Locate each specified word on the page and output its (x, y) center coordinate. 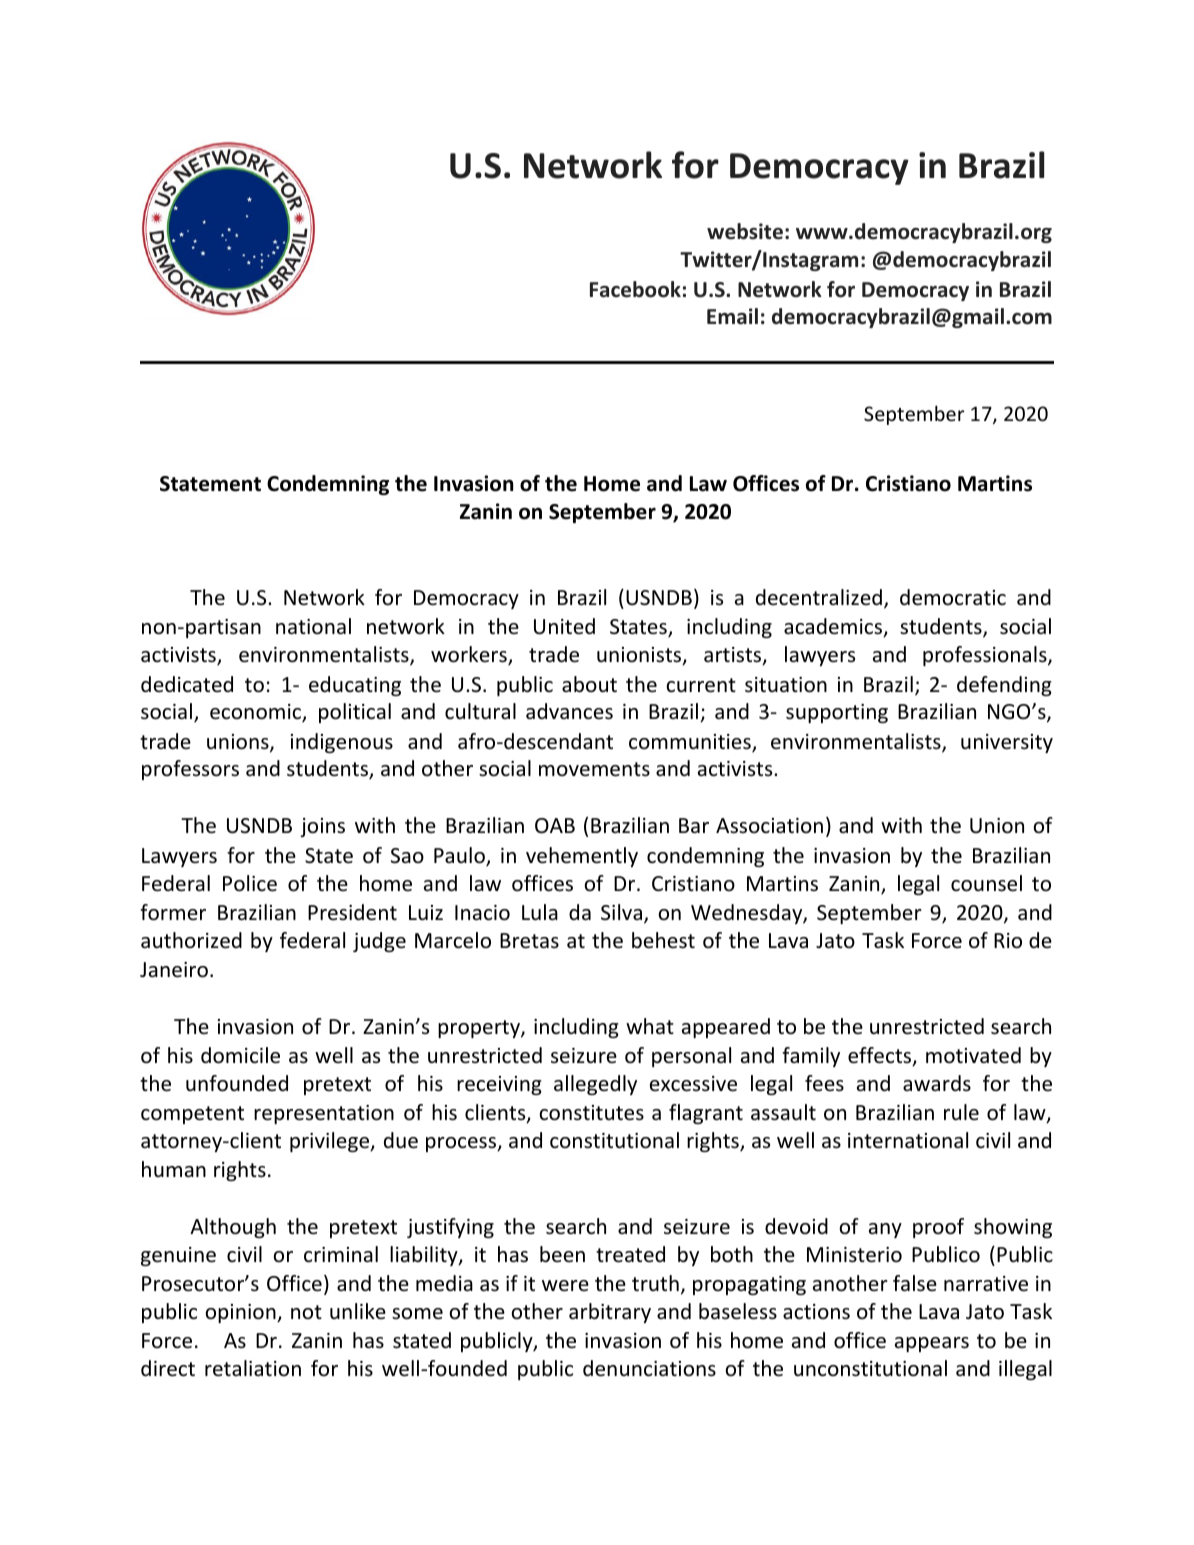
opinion (241, 1313)
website (745, 231)
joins (322, 827)
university (1007, 743)
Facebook (635, 289)
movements (594, 769)
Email (732, 316)
